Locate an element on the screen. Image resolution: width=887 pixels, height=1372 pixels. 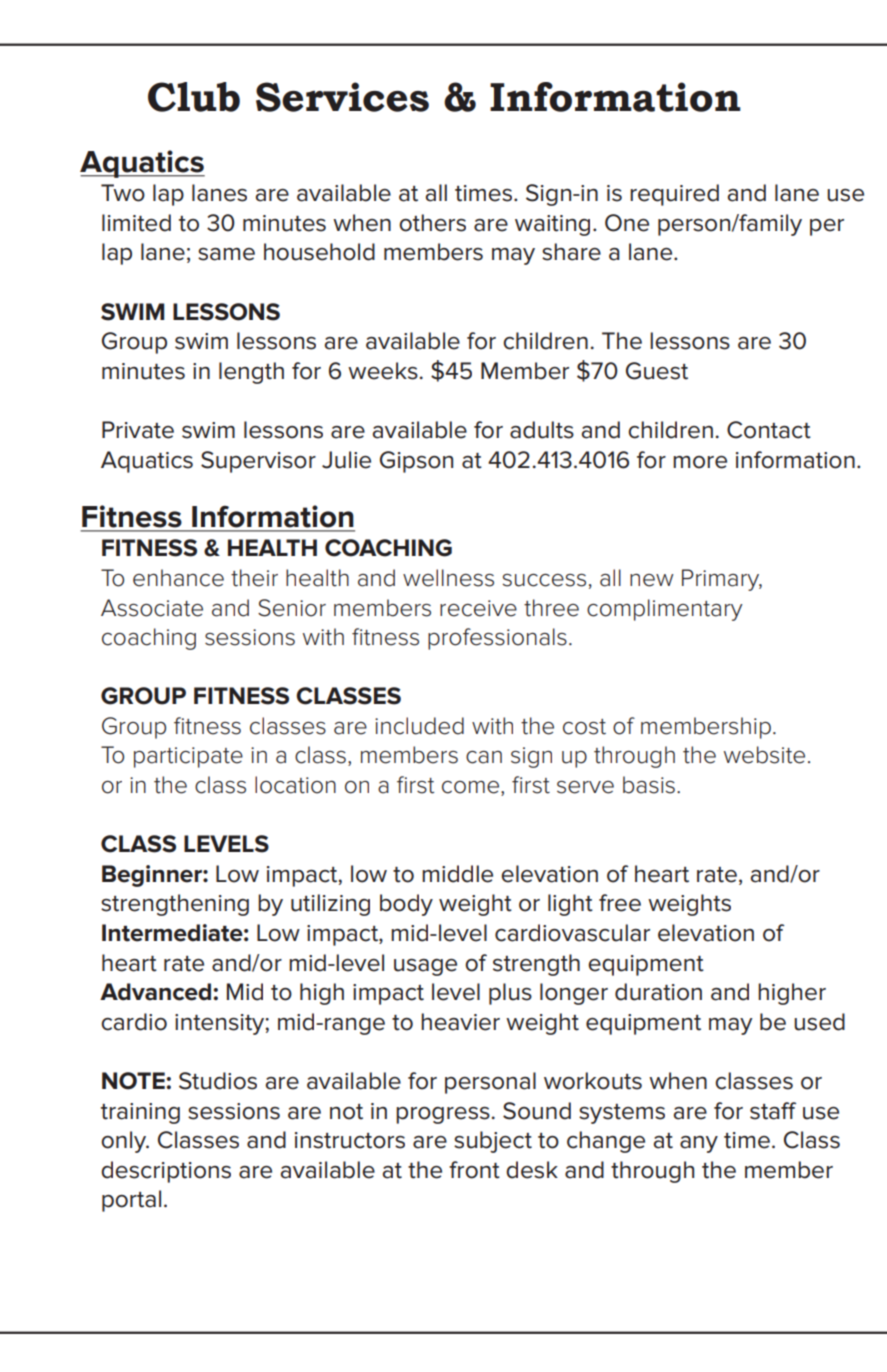
required is located at coordinates (674, 195).
